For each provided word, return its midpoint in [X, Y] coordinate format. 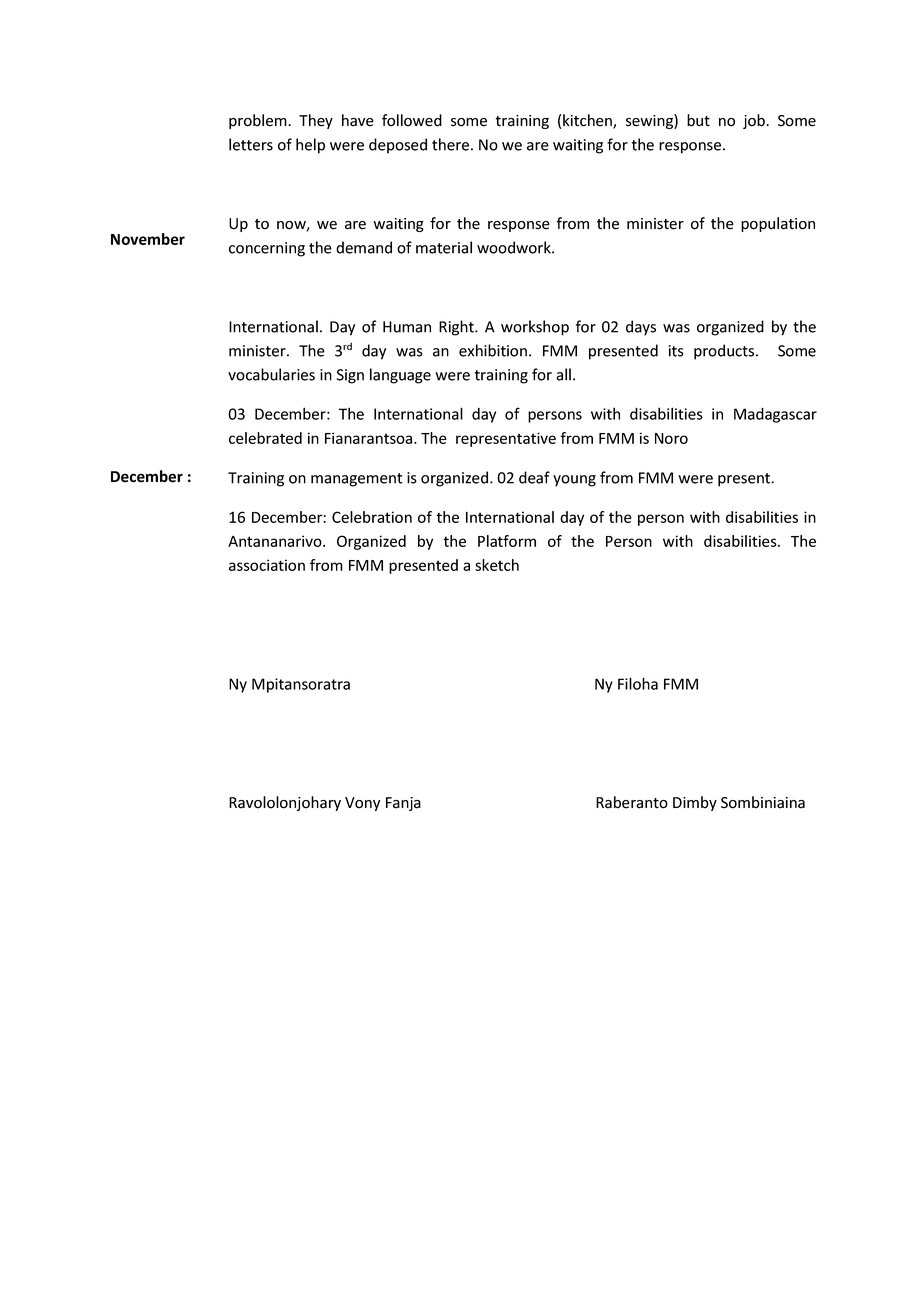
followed [412, 120]
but [698, 120]
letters [251, 144]
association [267, 565]
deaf [534, 477]
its [676, 351]
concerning [267, 249]
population [778, 224]
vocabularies [271, 374]
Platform [507, 541]
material [444, 247]
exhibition [493, 350]
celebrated [265, 438]
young [574, 481]
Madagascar [775, 415]
